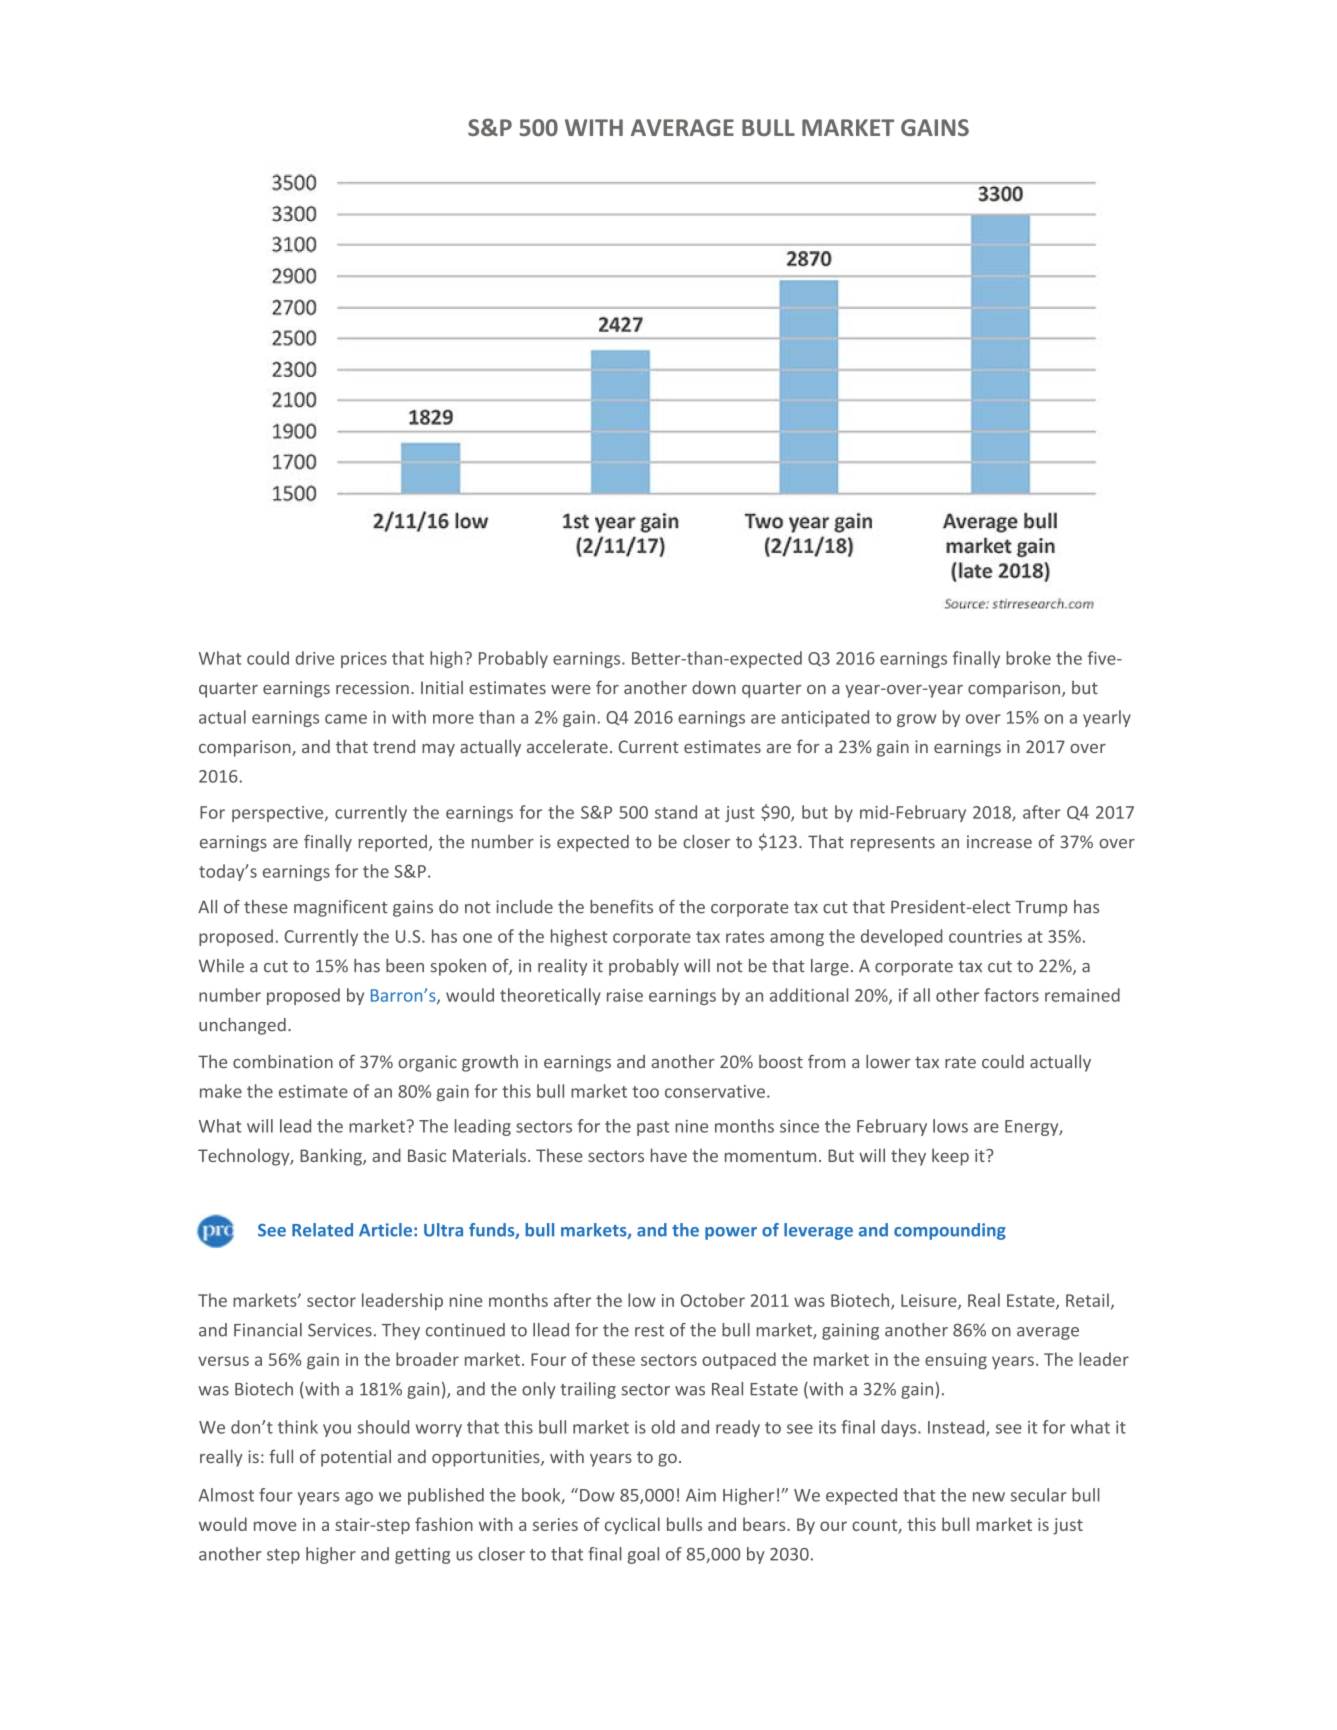  Describe the element at coordinates (956, 1361) in the screenshot. I see `ensuing` at that location.
